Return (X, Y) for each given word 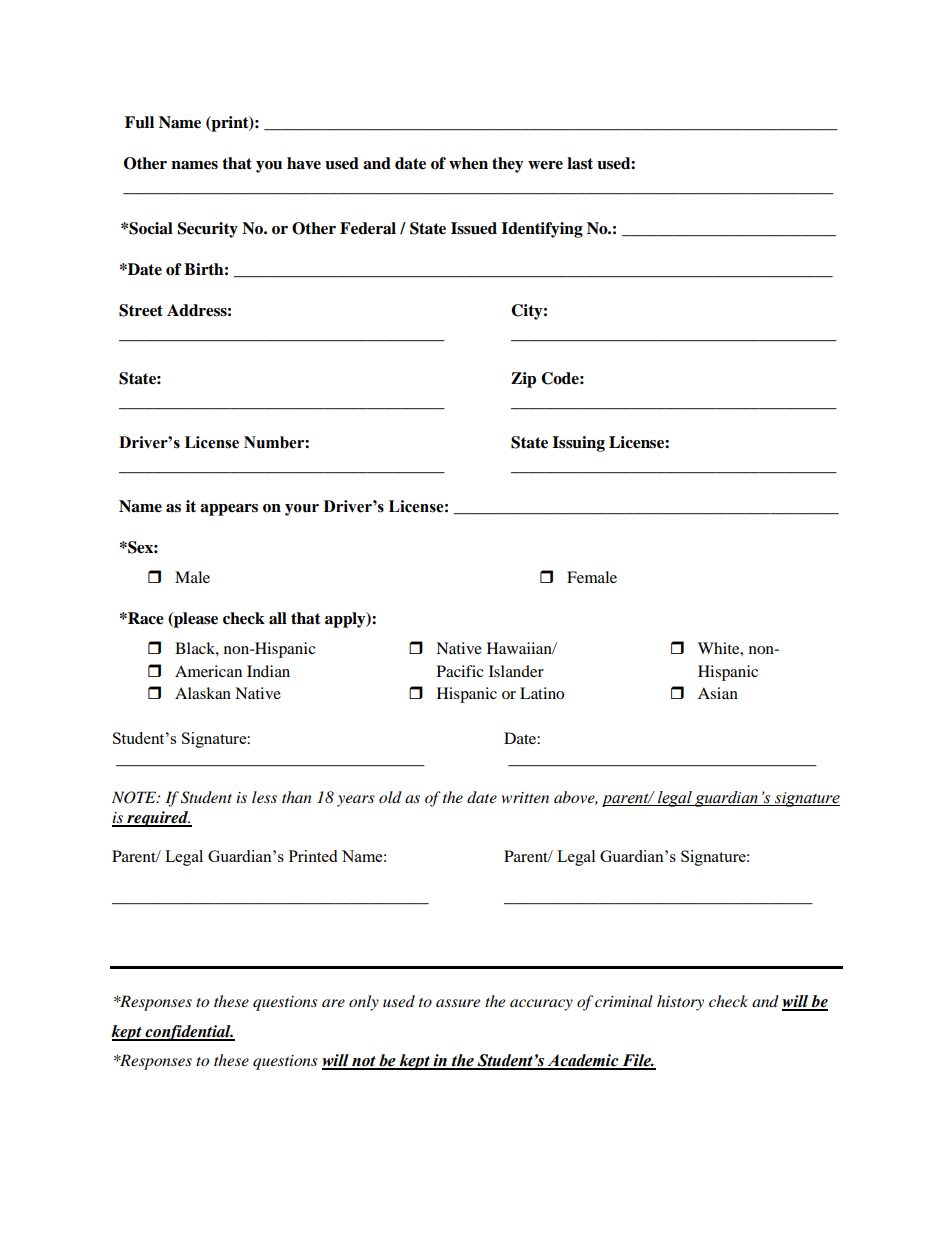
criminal (624, 1001)
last (580, 163)
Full (139, 122)
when (468, 163)
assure (458, 1003)
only (364, 1003)
